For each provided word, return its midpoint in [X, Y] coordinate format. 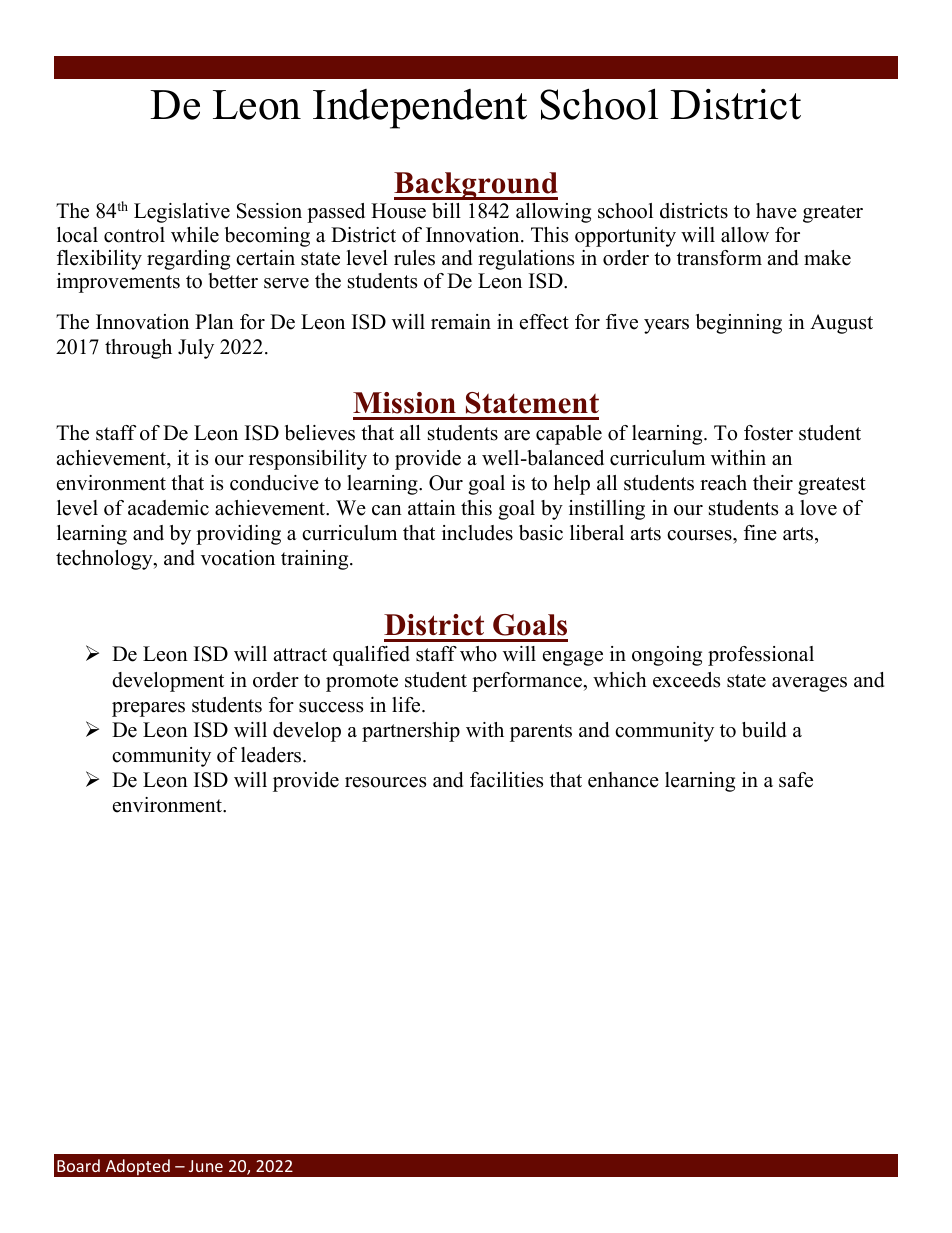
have [776, 211]
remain [461, 322]
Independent [420, 109]
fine [760, 533]
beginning [739, 324]
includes [477, 533]
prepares [148, 709]
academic [168, 508]
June [206, 1166]
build [764, 730]
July [196, 349]
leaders [272, 755]
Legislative [182, 213]
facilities [506, 780]
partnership [411, 732]
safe [796, 780]
